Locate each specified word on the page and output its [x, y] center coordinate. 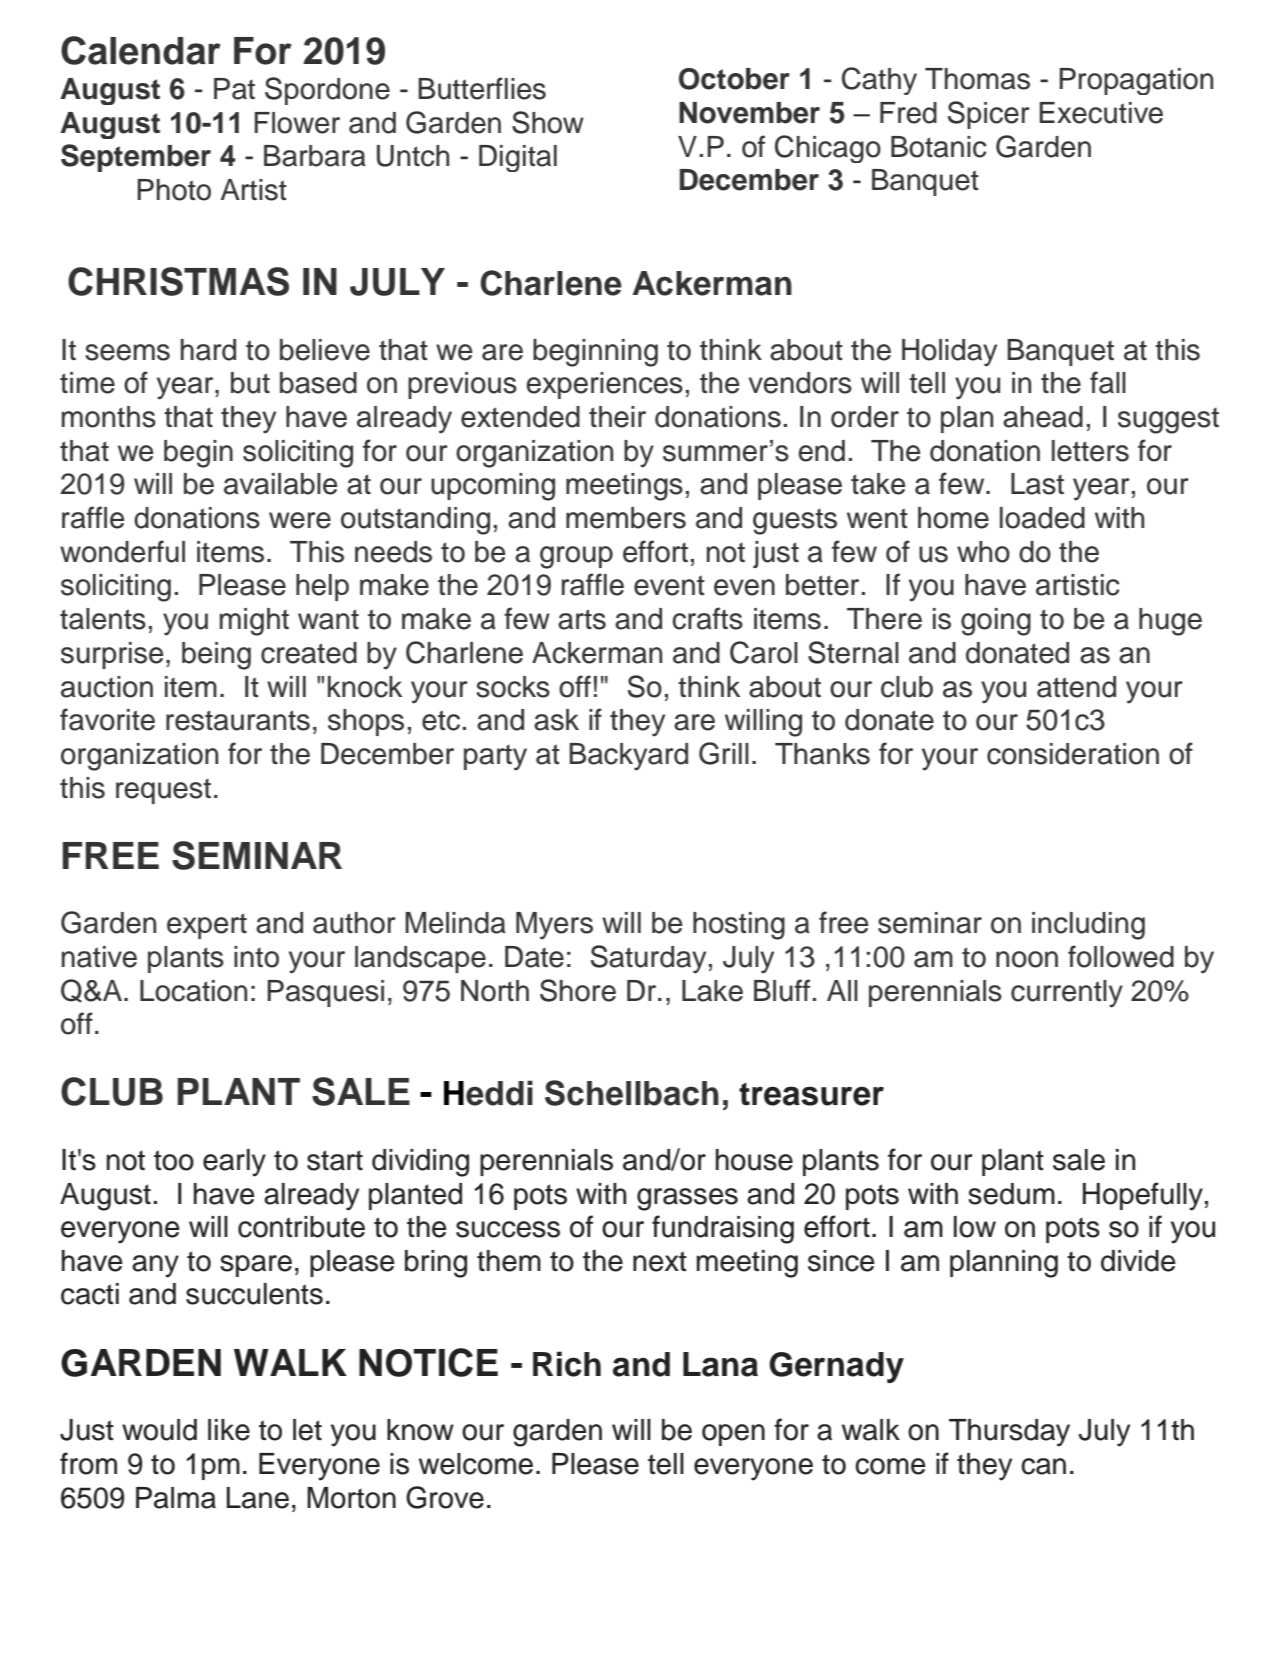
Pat [234, 89]
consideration [1073, 754]
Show [548, 122]
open [733, 1435]
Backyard [628, 757]
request [163, 791]
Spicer [989, 115]
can [1043, 1466]
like [229, 1430]
